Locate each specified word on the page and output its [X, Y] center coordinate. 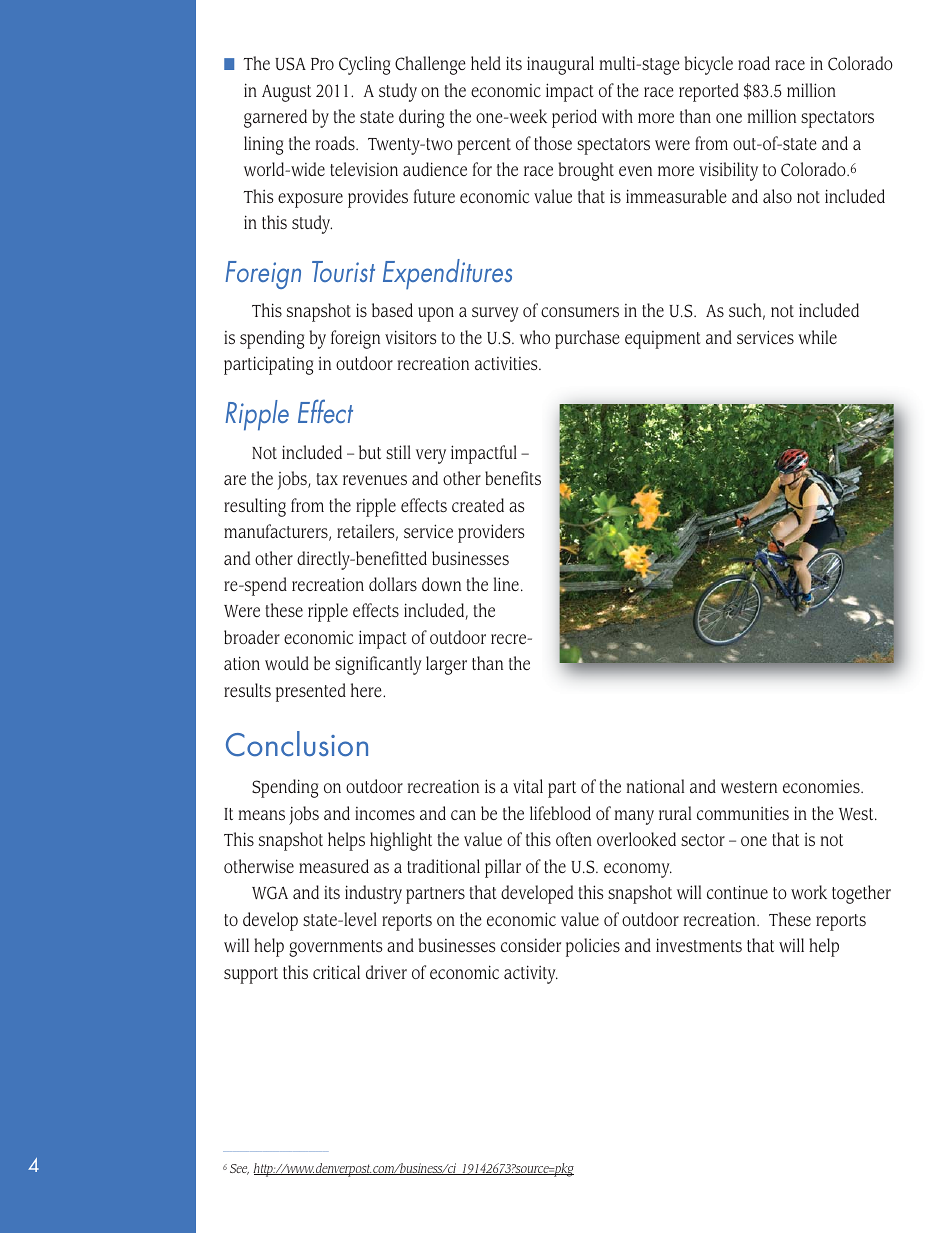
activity [531, 974]
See [239, 1169]
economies [822, 786]
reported [709, 92]
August [286, 93]
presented [311, 692]
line [506, 584]
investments [699, 945]
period [574, 118]
